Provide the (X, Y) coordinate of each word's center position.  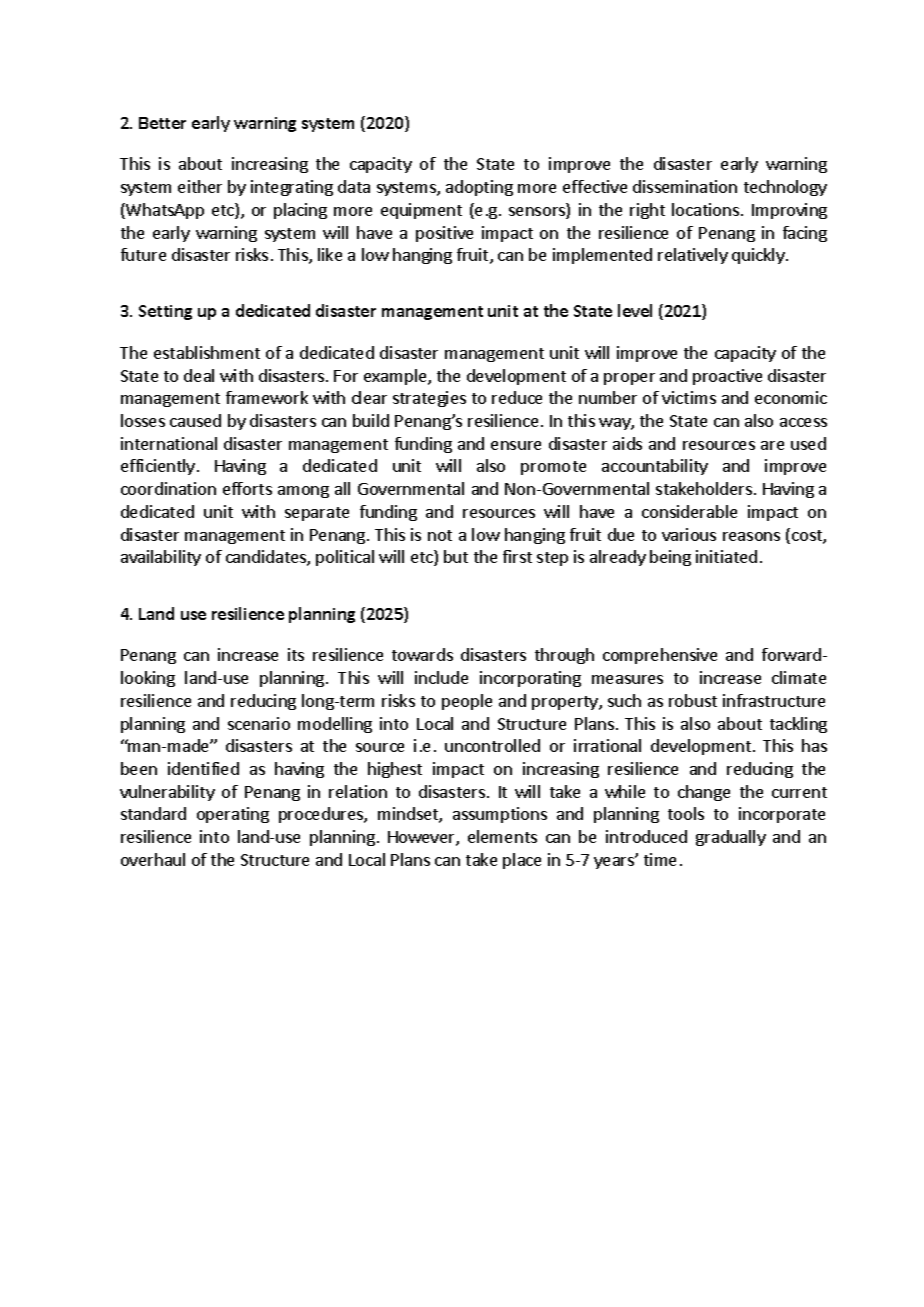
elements (502, 836)
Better (162, 123)
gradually (731, 838)
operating (233, 815)
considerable (689, 511)
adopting (479, 188)
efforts (247, 488)
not (440, 535)
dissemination (685, 186)
